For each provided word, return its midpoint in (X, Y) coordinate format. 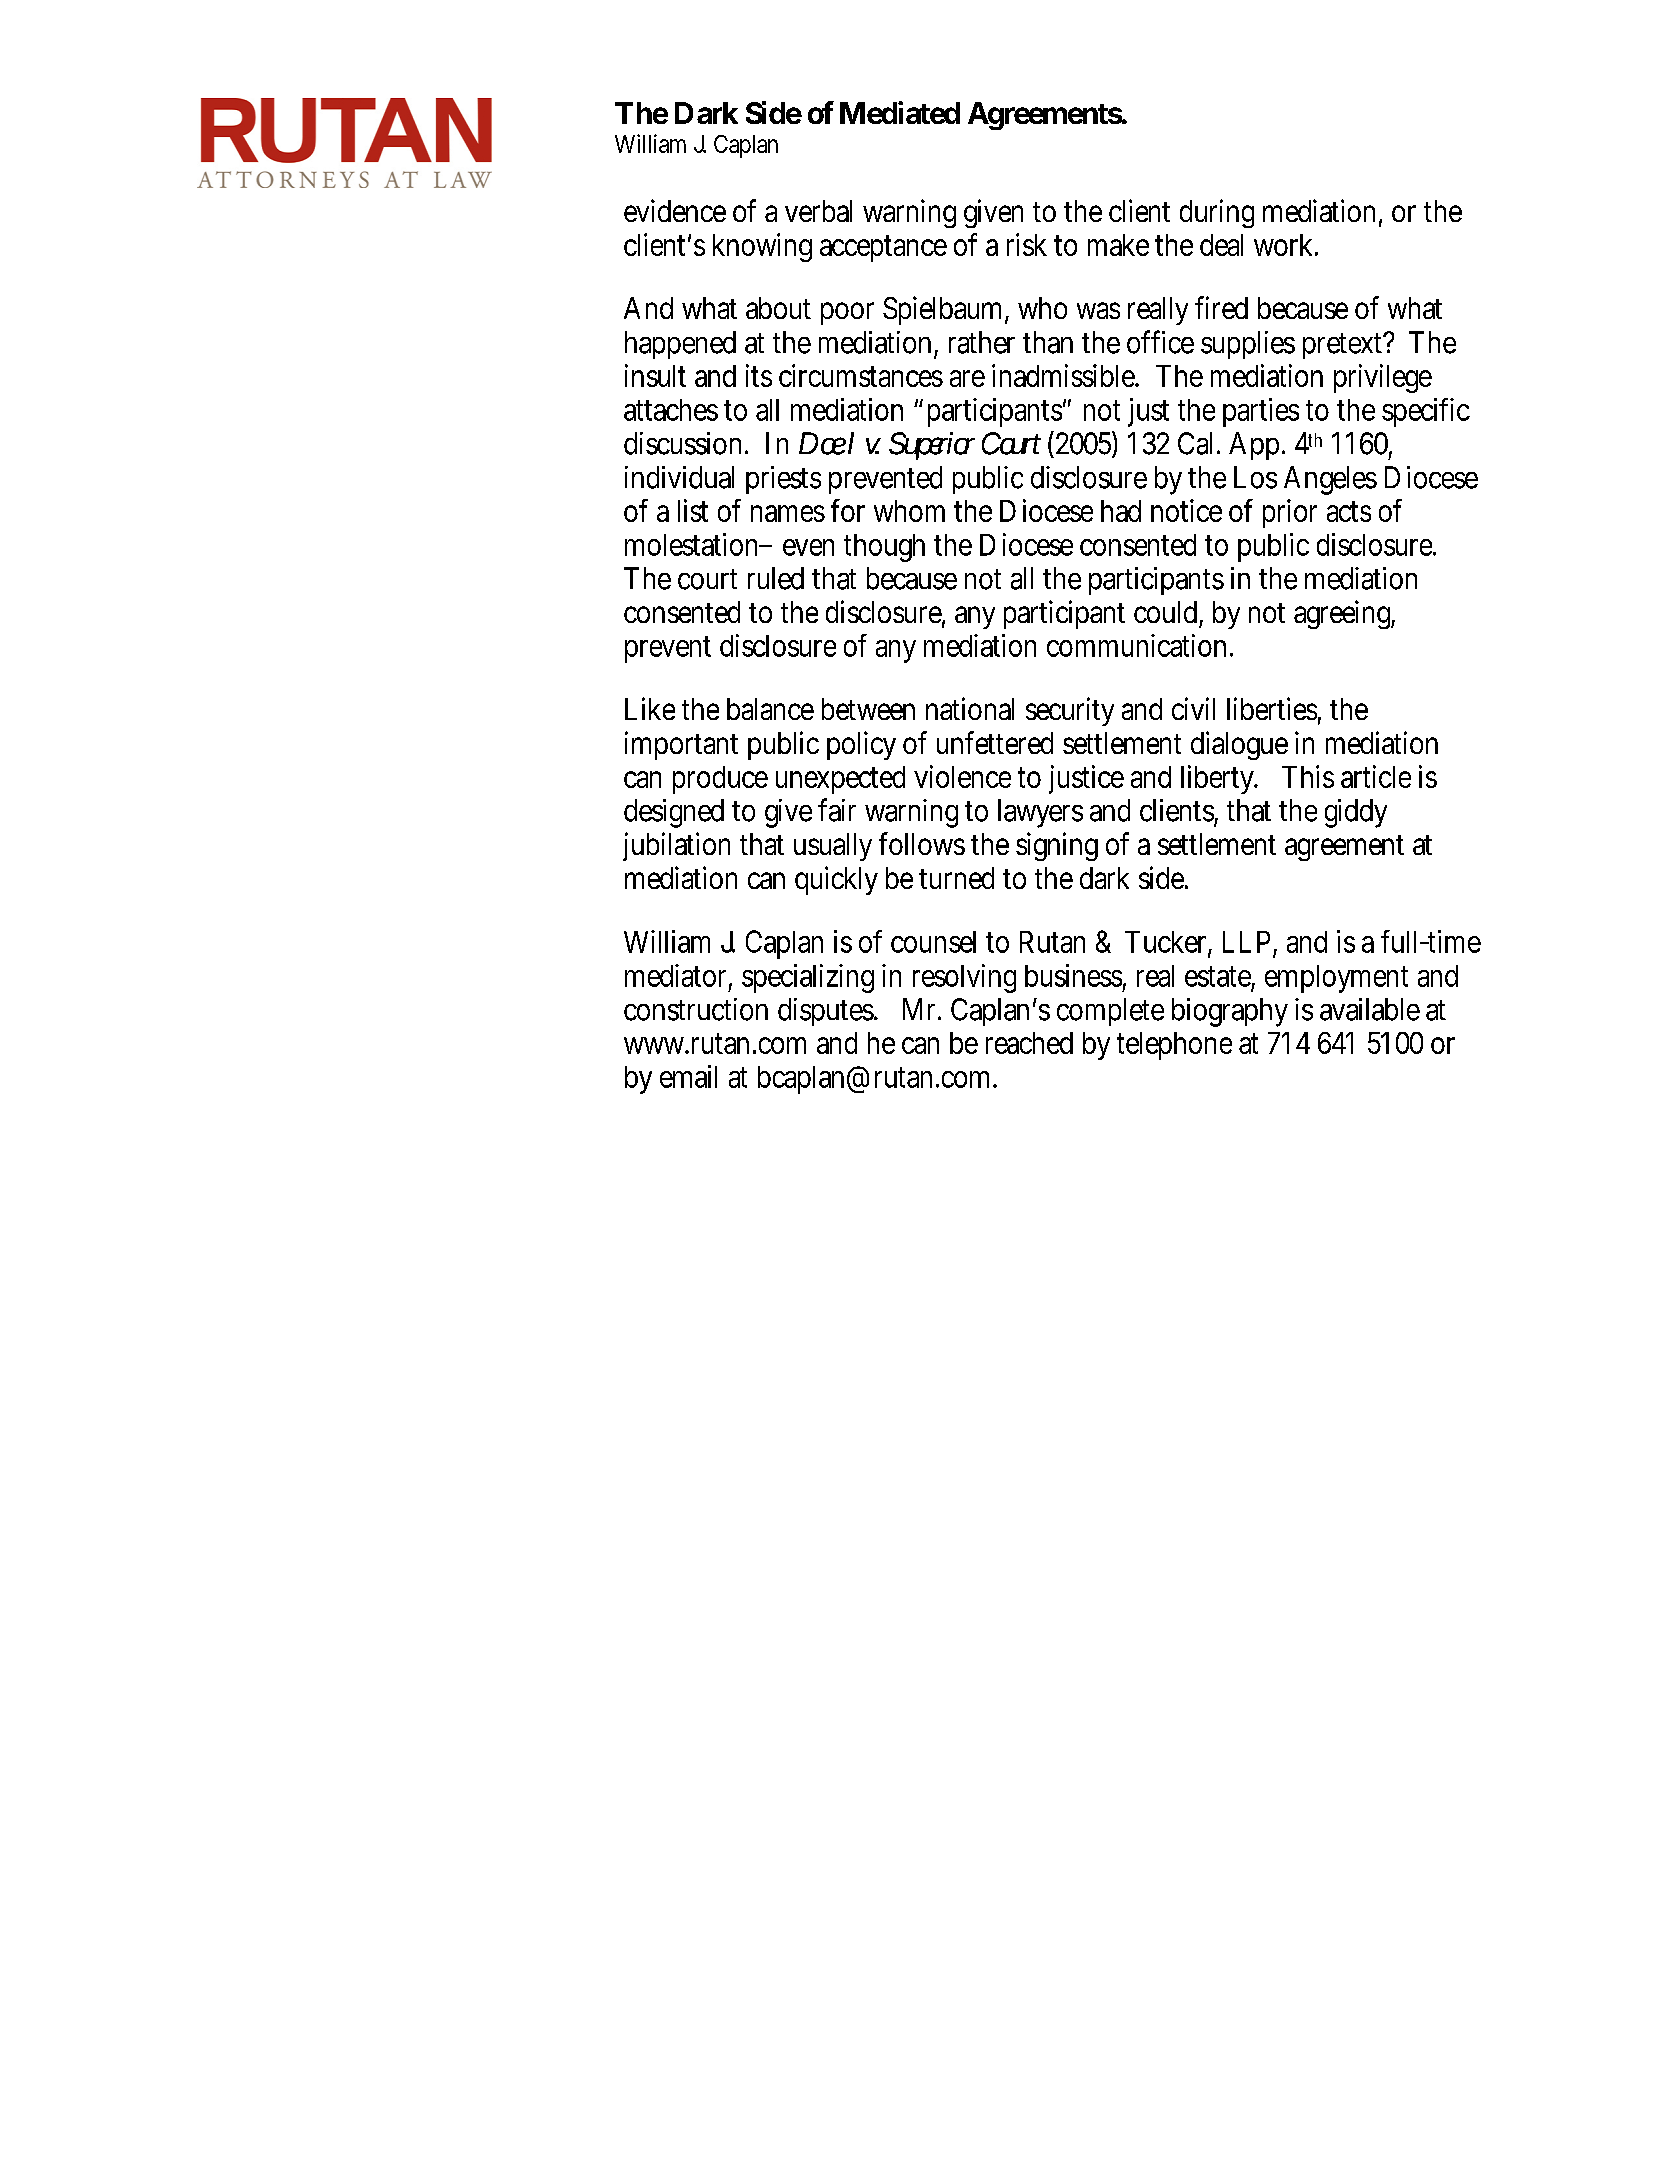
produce (720, 780)
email (688, 1076)
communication (1136, 645)
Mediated (900, 112)
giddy (1356, 813)
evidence (675, 210)
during (1217, 213)
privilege (1383, 378)
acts (1349, 511)
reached (1029, 1043)
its (759, 375)
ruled (776, 578)
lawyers (1040, 813)
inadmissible (1065, 375)
